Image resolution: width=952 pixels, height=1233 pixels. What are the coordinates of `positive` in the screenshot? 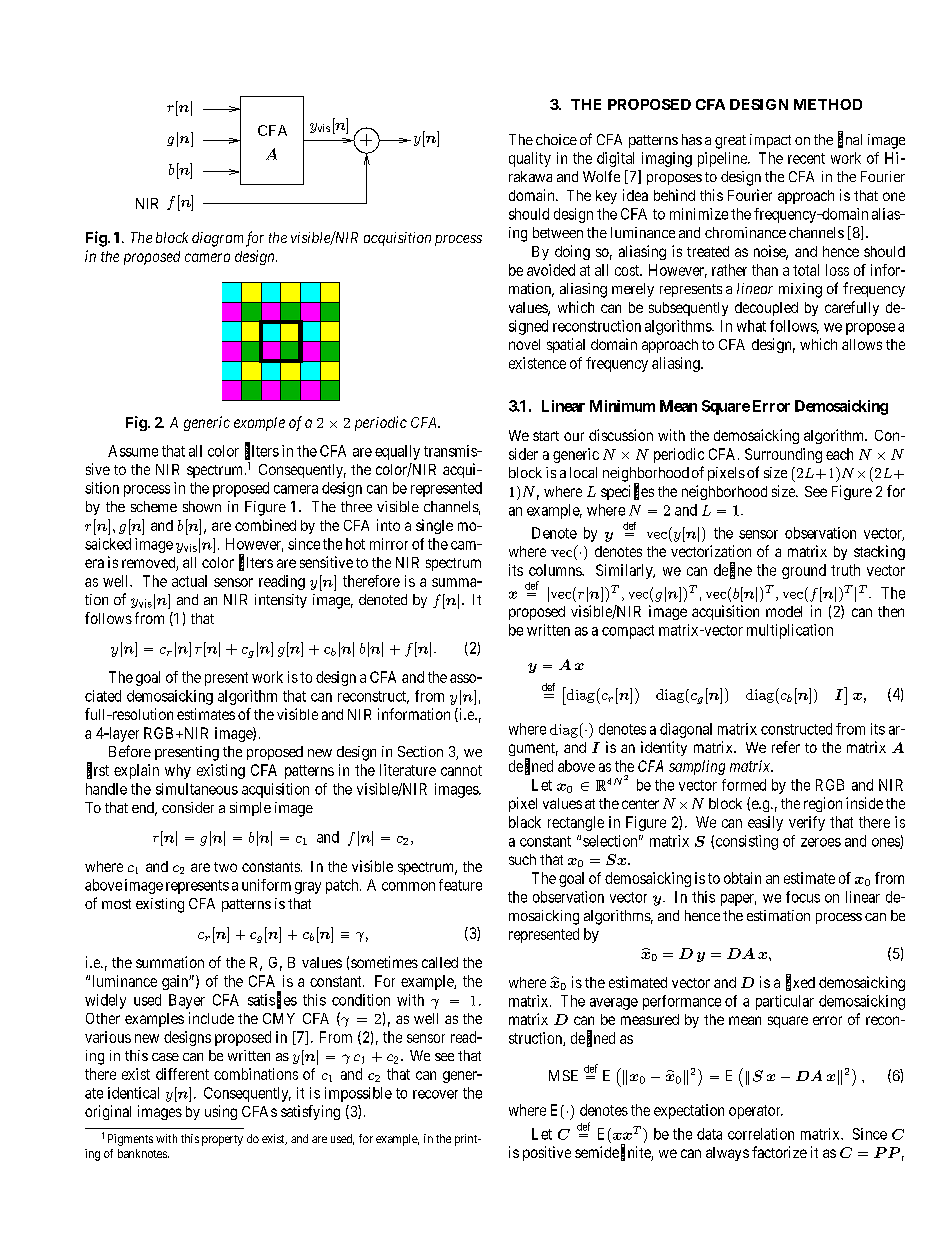 It's located at (547, 1153).
